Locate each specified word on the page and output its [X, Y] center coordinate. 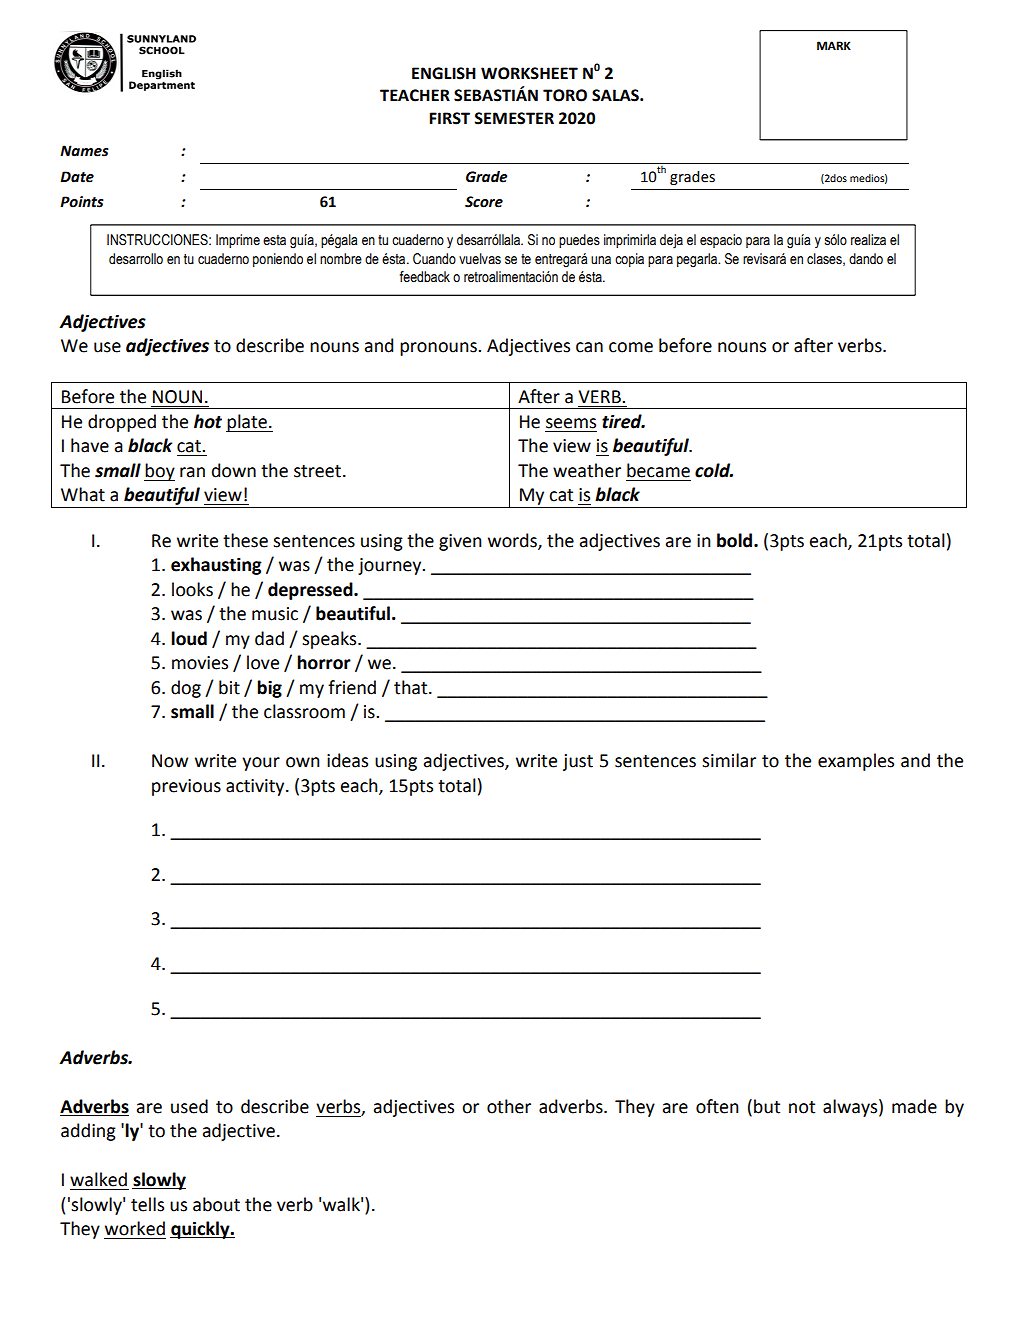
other [509, 1106]
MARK [834, 45]
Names [84, 151]
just [578, 762]
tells [147, 1204]
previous [186, 787]
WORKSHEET [529, 73]
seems [571, 423]
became [658, 470]
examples [856, 762]
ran [192, 472]
